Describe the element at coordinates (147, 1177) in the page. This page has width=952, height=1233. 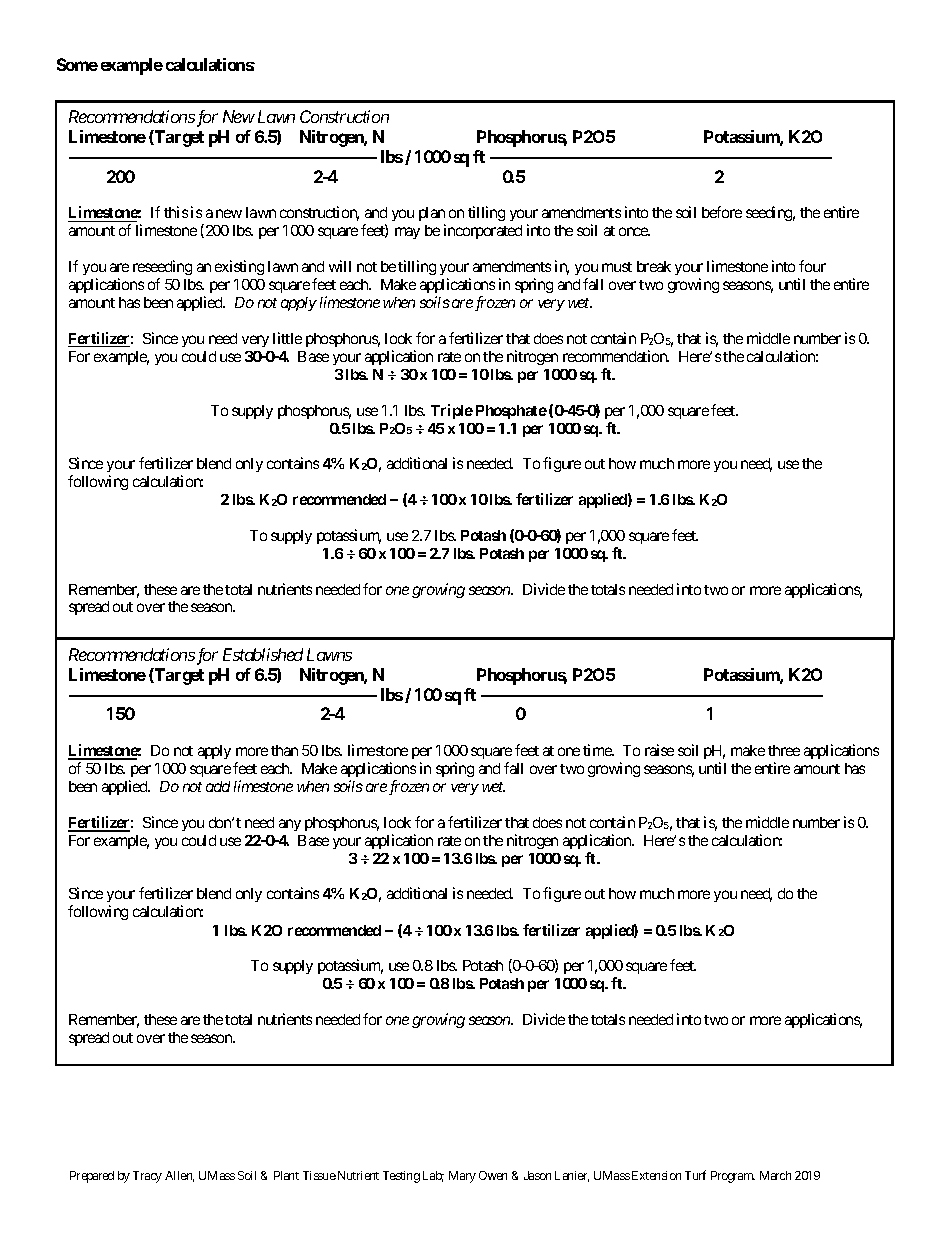
I see `Tracy` at that location.
